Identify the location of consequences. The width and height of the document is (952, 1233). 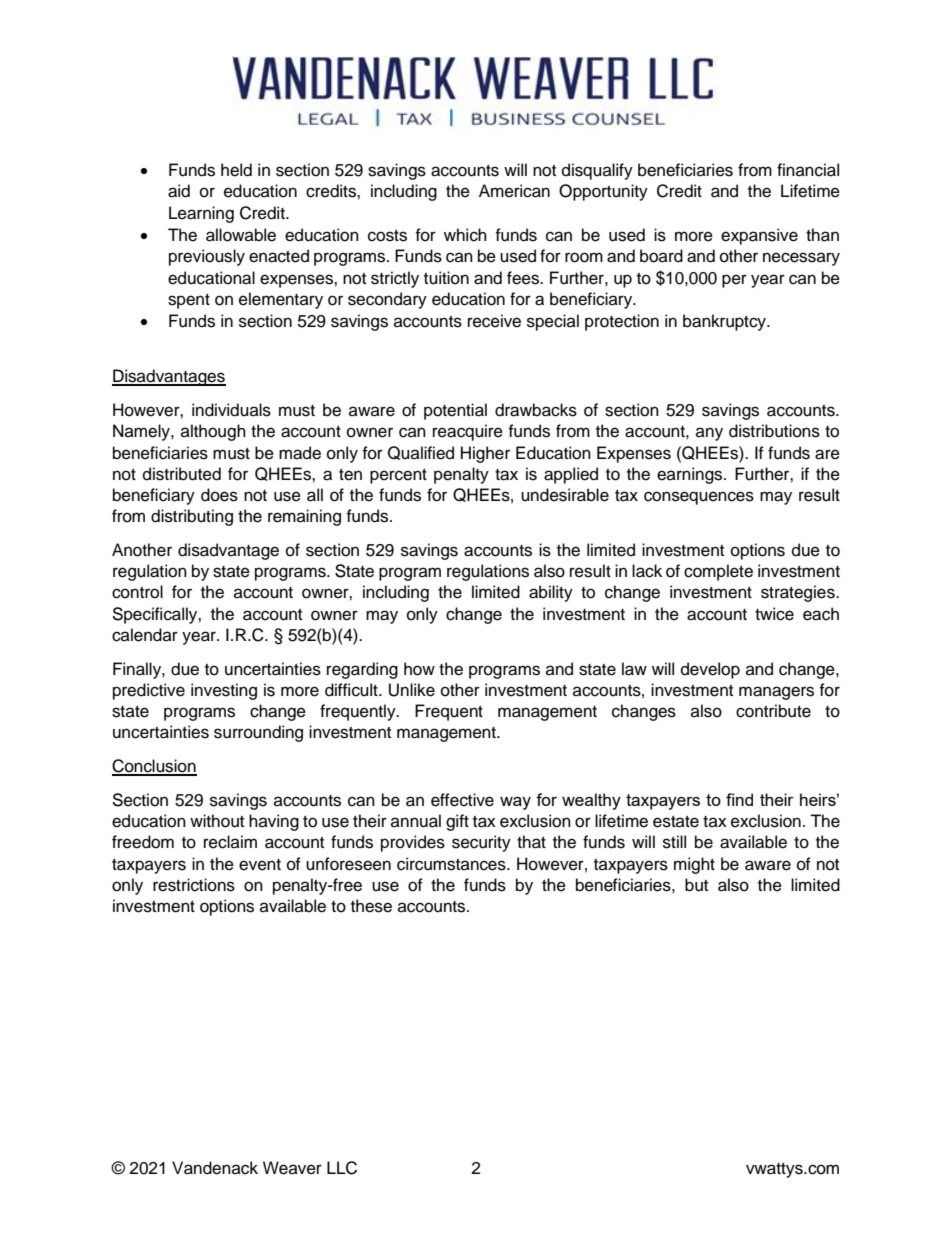
(699, 498).
